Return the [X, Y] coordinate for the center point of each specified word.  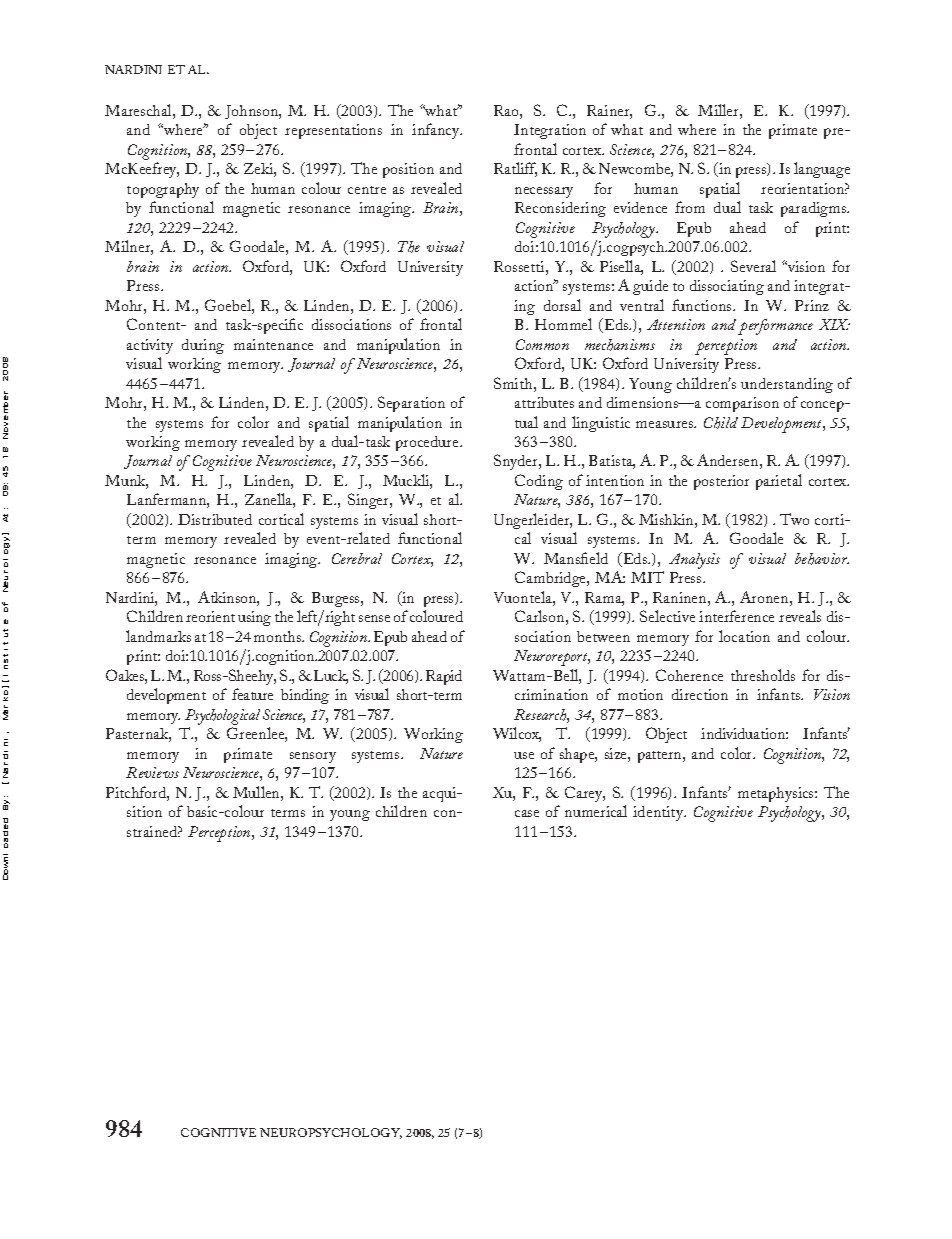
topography [163, 190]
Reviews [152, 772]
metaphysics [777, 794]
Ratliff [515, 169]
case [527, 813]
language [822, 170]
